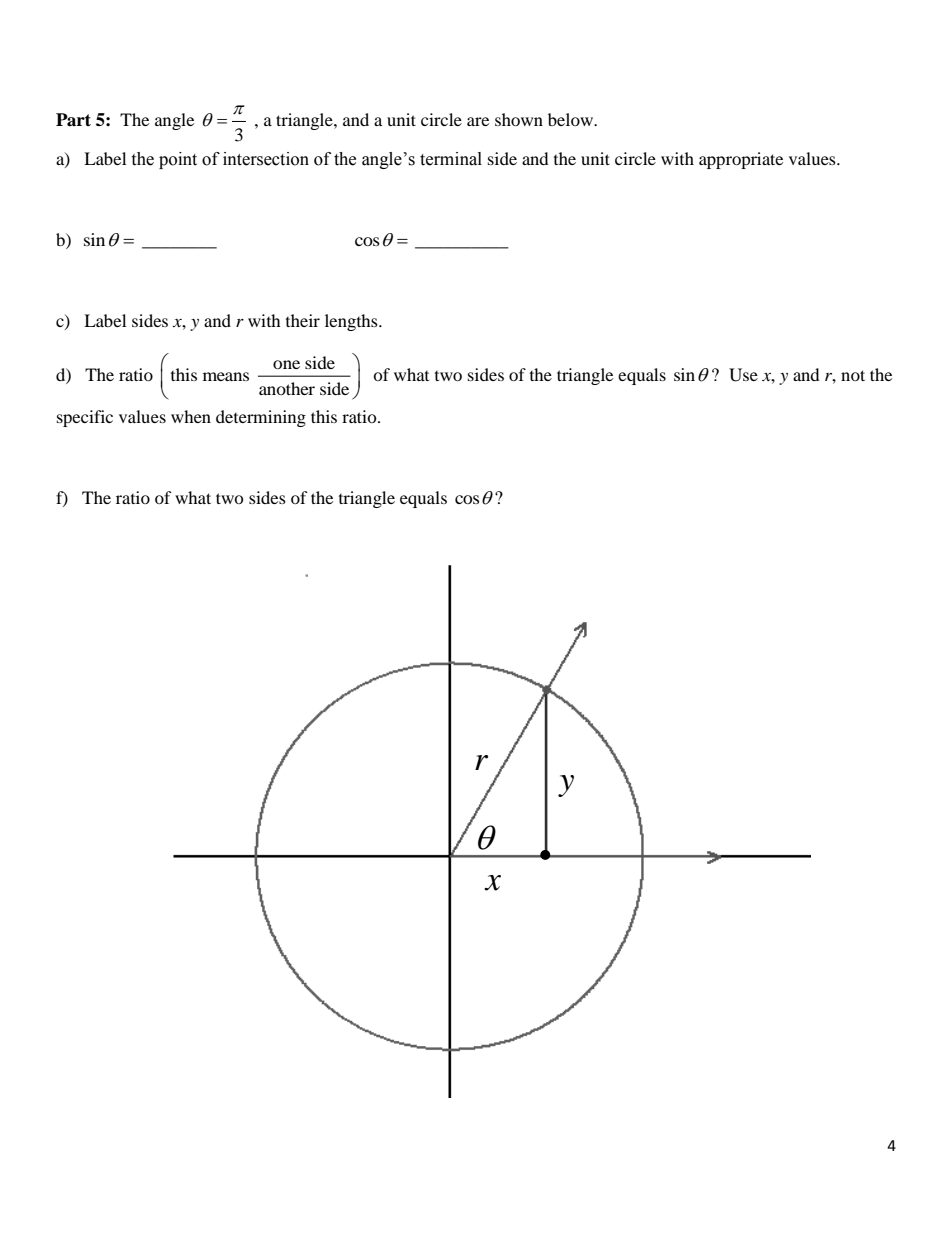 Image resolution: width=952 pixels, height=1233 pixels. What do you see at coordinates (478, 121) in the screenshot?
I see `are` at bounding box center [478, 121].
